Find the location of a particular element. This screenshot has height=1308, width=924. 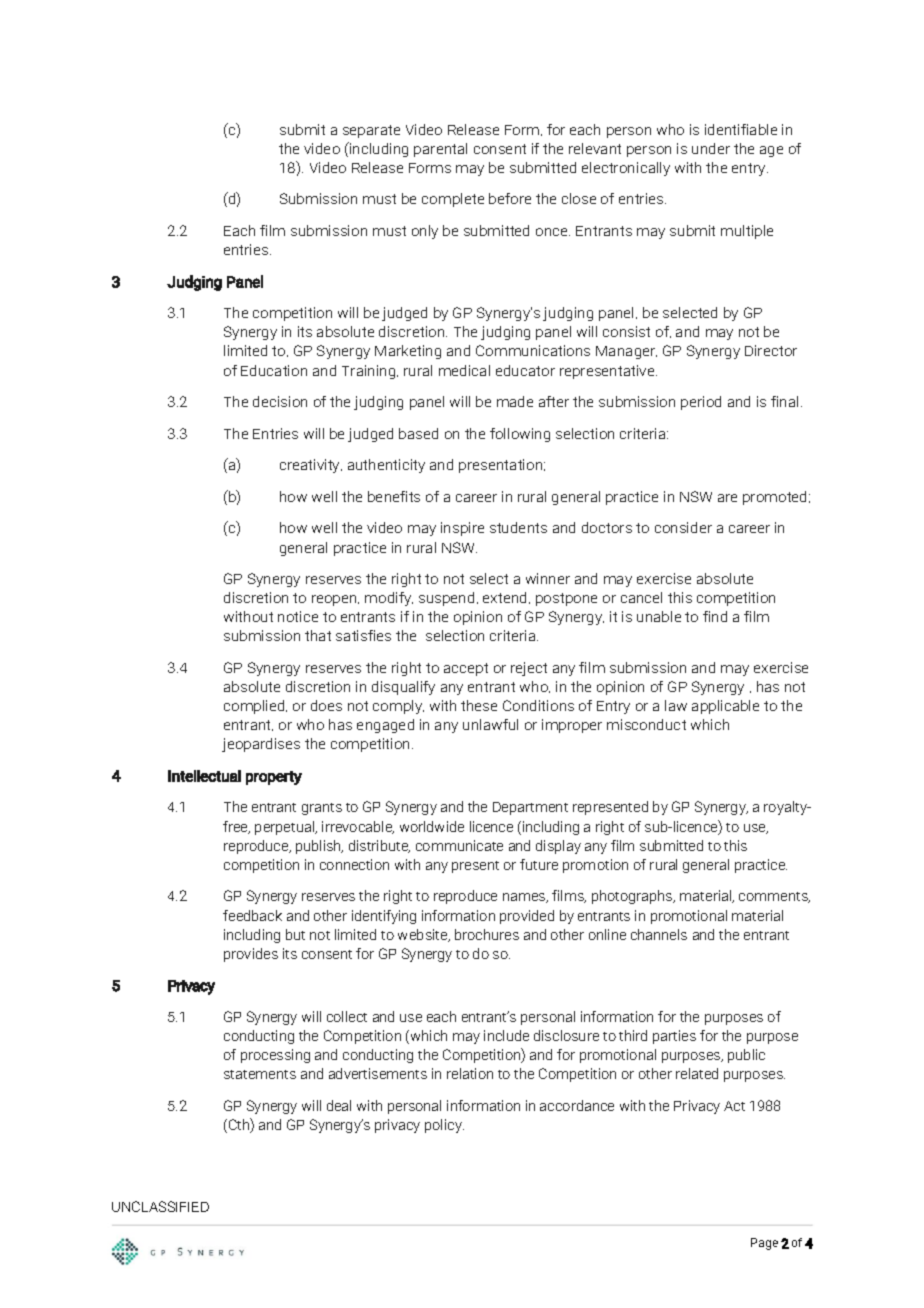

website is located at coordinates (424, 935).
